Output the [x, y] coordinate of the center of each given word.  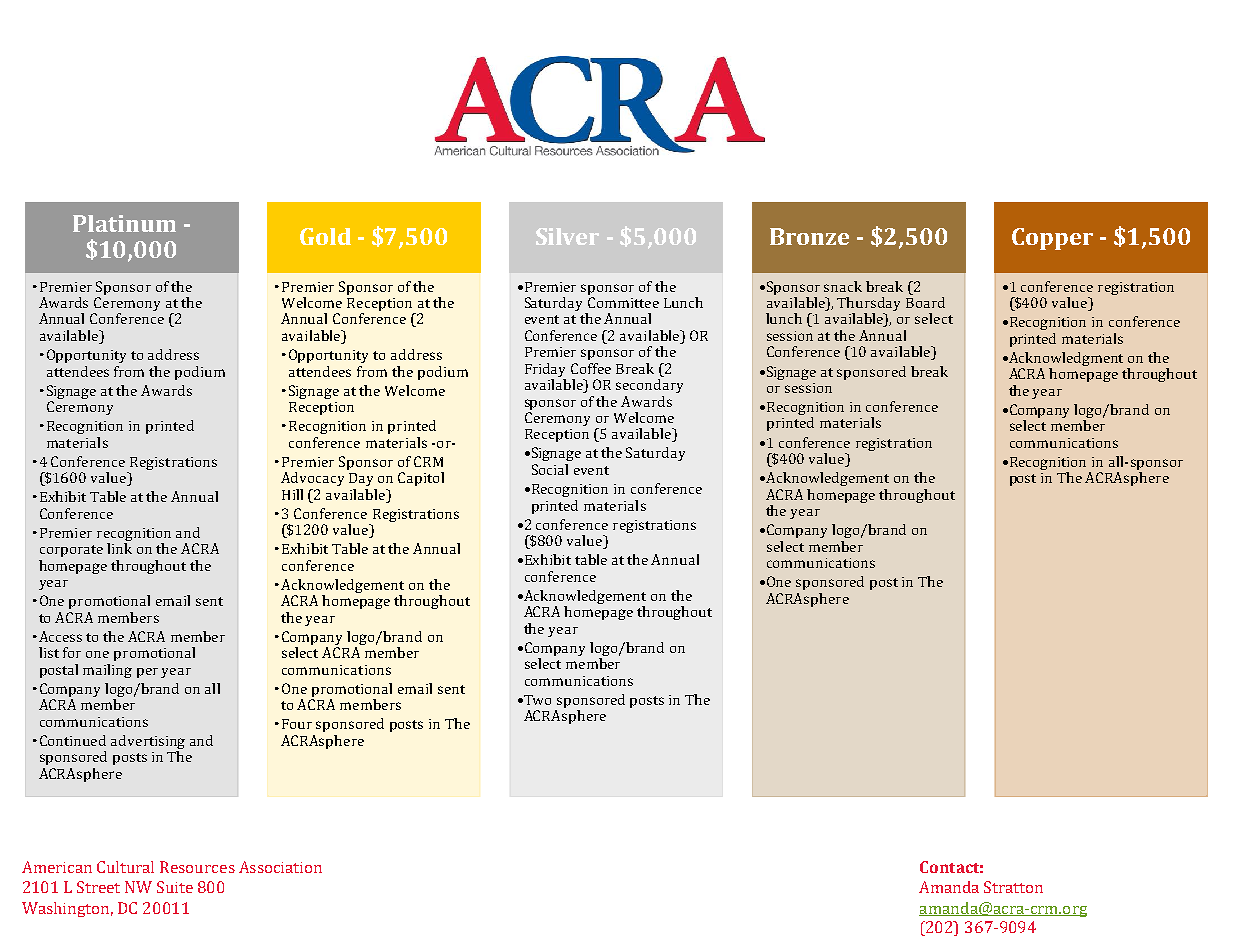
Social [550, 469]
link [119, 548]
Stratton [1013, 887]
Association [280, 867]
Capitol [421, 479]
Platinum [124, 223]
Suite [175, 887]
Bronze [809, 236]
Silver [567, 236]
